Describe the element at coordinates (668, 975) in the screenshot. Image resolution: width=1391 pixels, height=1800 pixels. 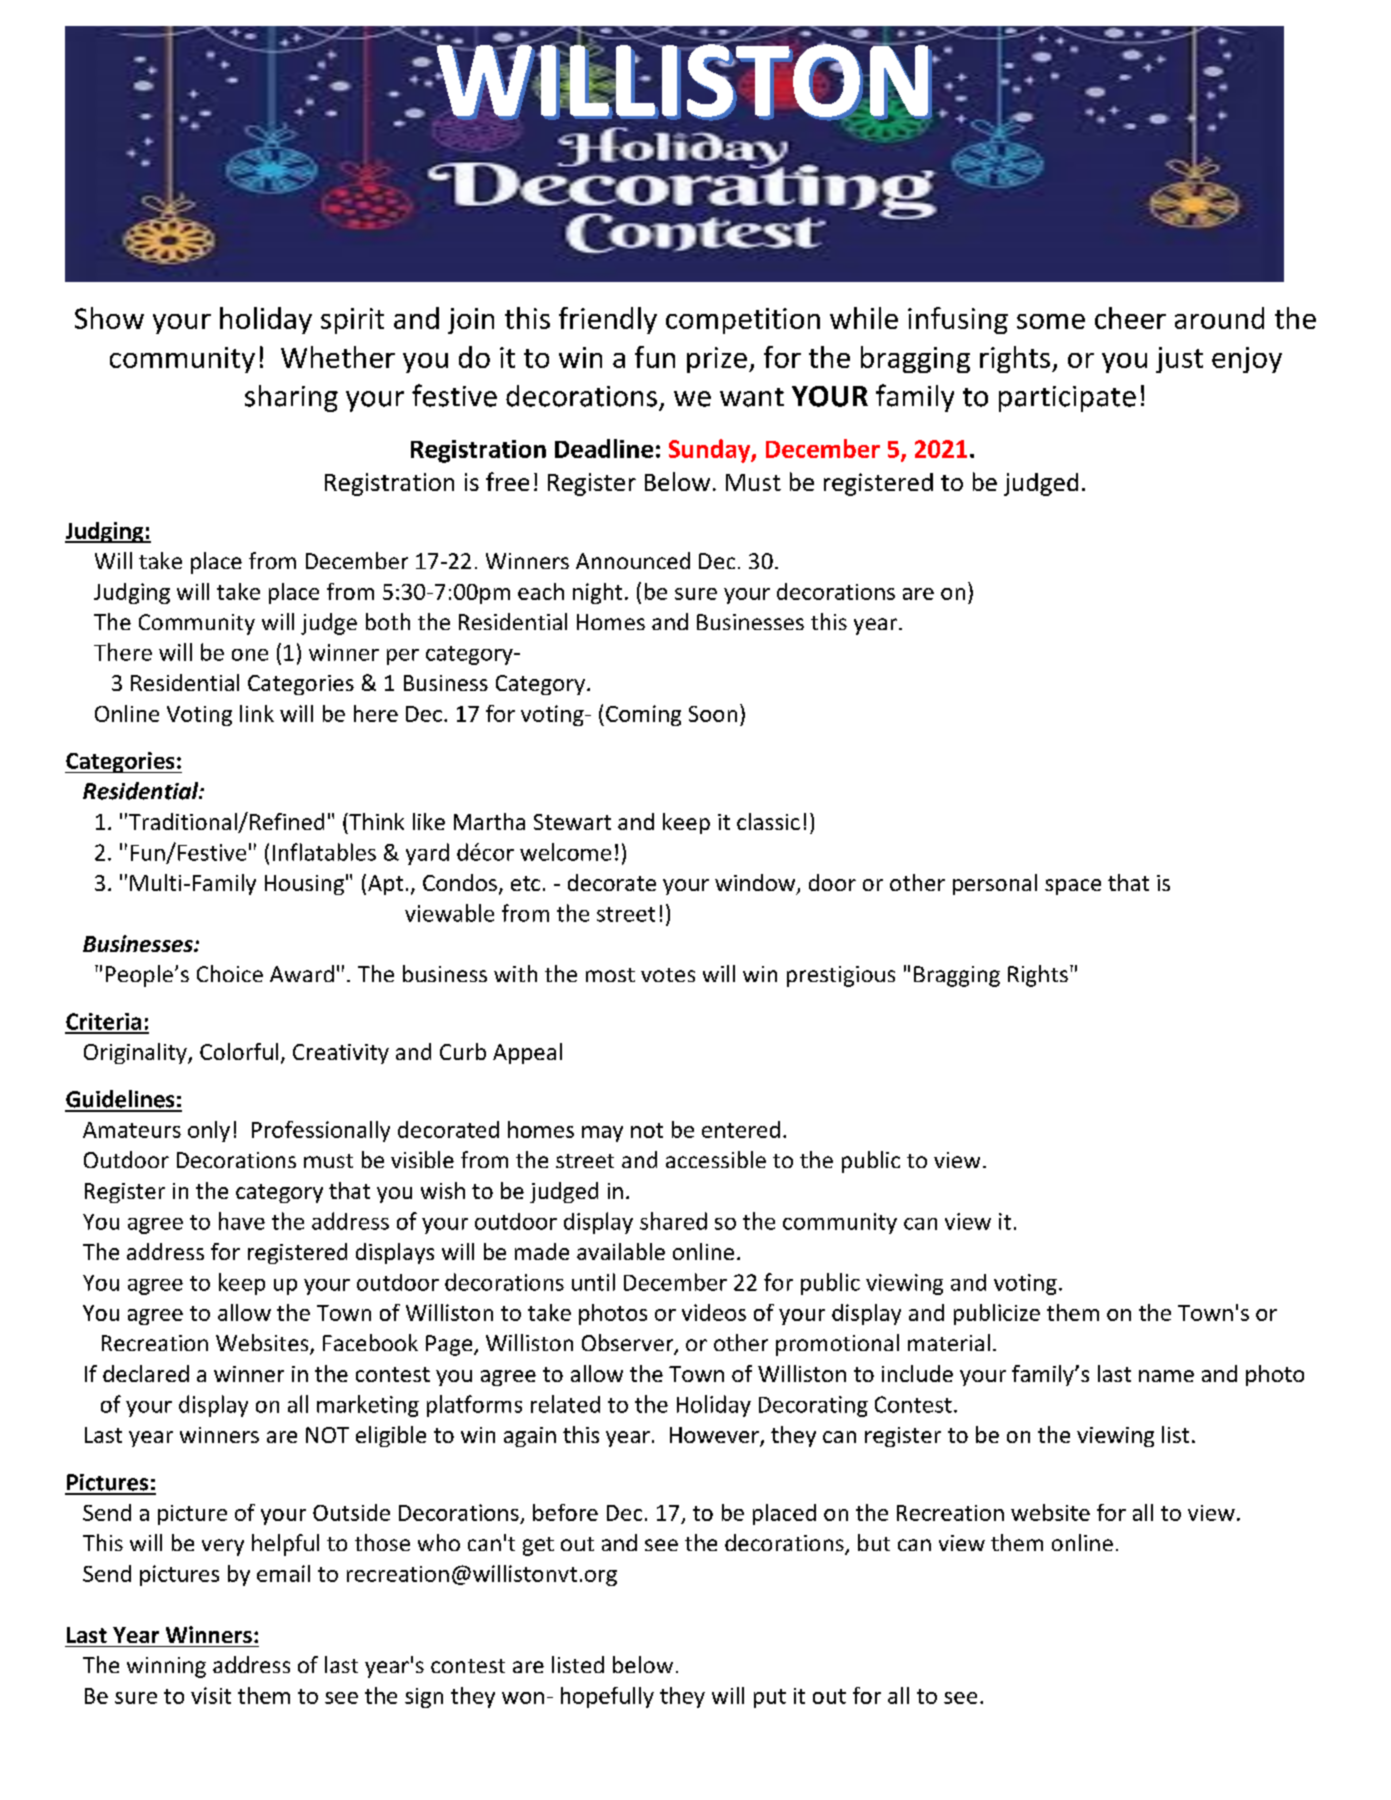
I see `votes` at that location.
